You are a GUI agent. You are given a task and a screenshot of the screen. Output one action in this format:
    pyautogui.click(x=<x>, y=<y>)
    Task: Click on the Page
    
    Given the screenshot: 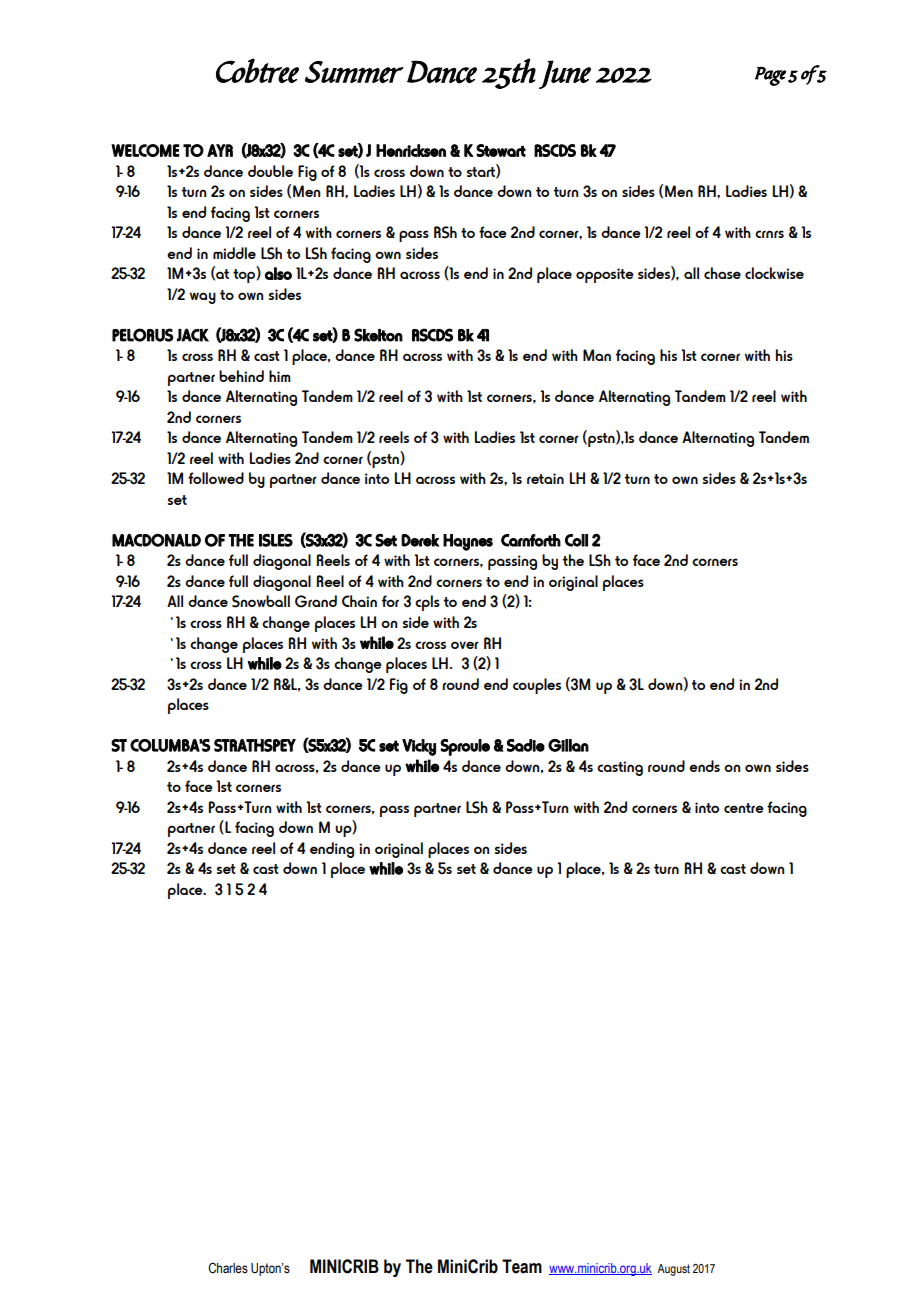 What is the action you would take?
    pyautogui.click(x=770, y=76)
